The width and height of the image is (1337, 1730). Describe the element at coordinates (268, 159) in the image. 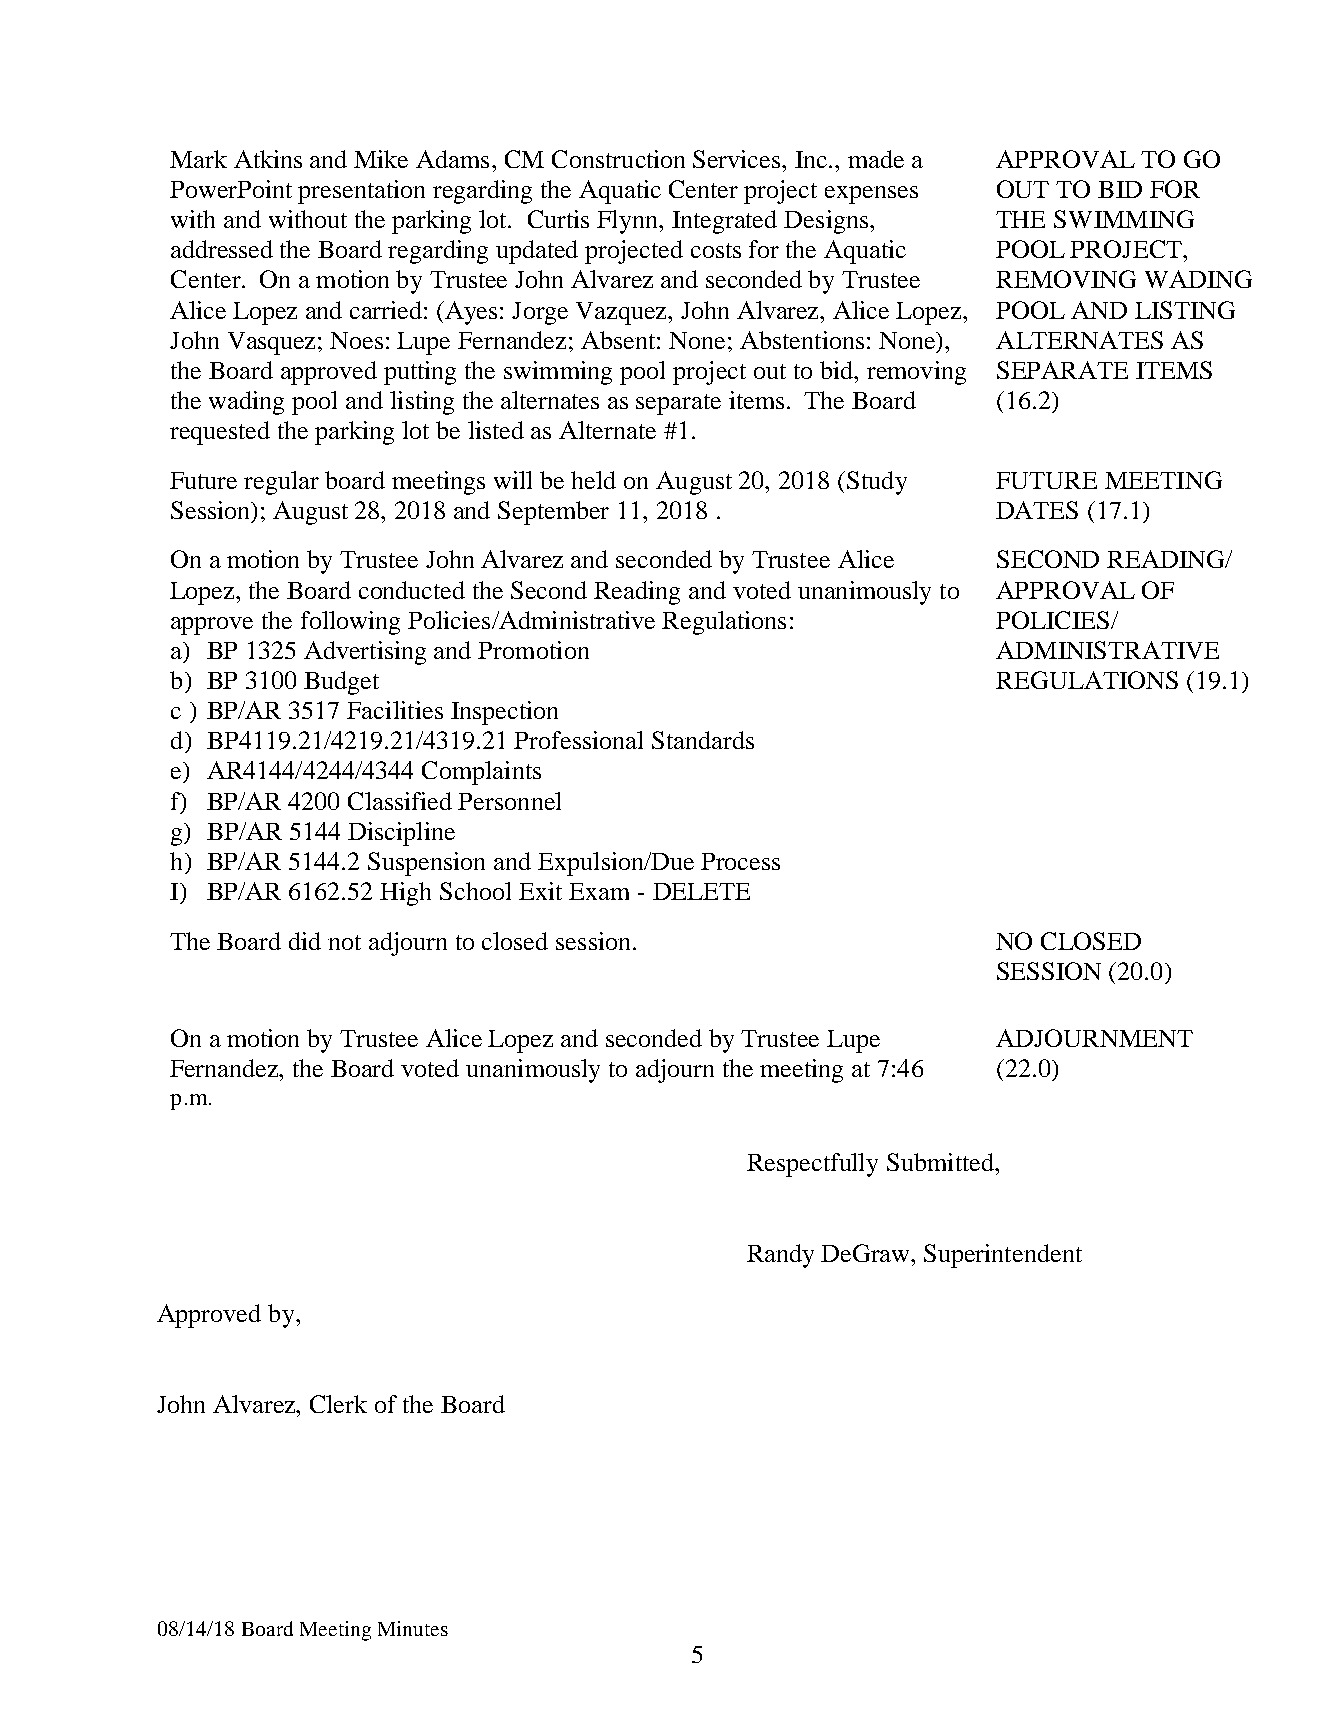

I see `Atkins` at that location.
